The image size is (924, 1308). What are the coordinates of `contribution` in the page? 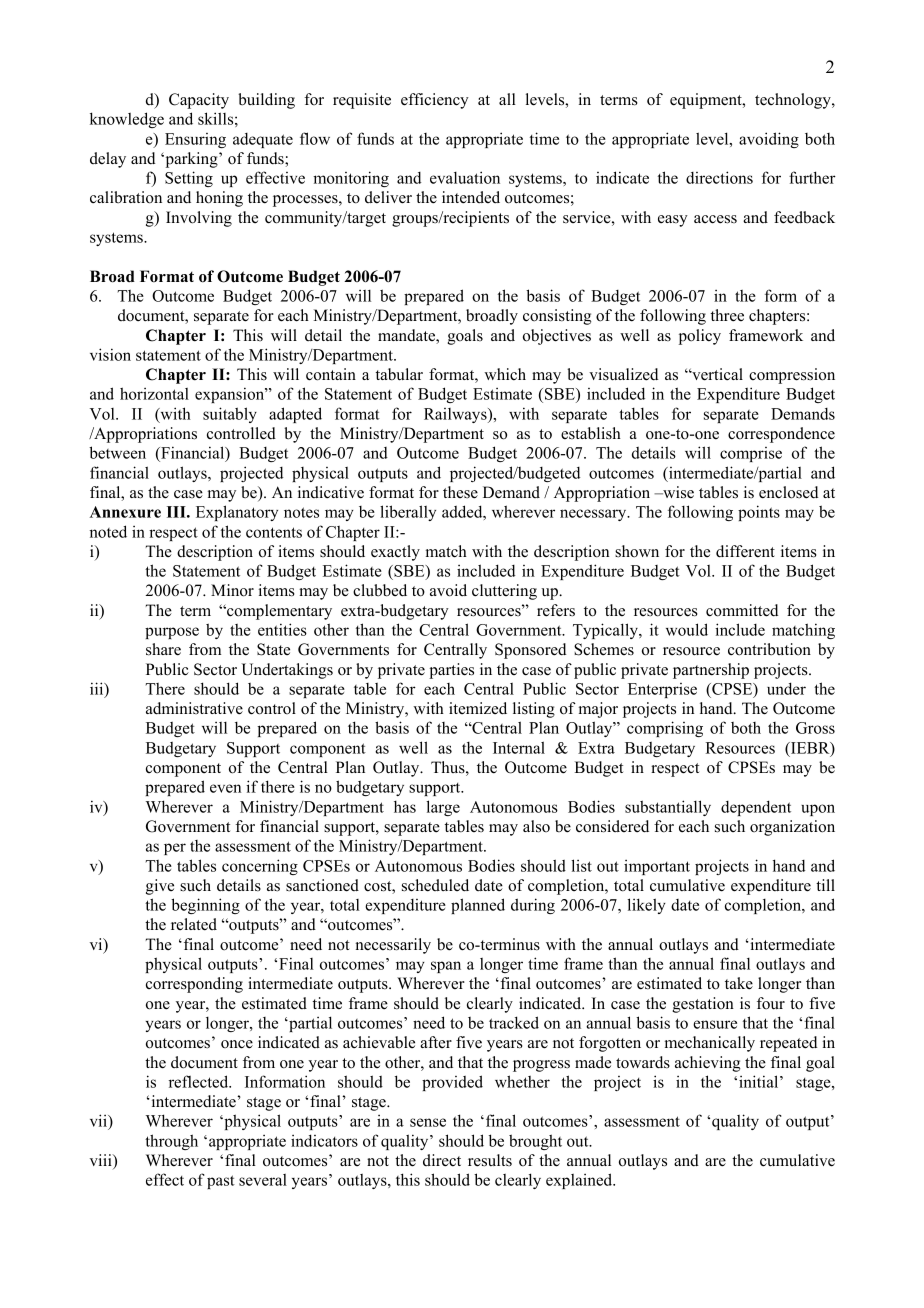 It's located at (769, 649).
